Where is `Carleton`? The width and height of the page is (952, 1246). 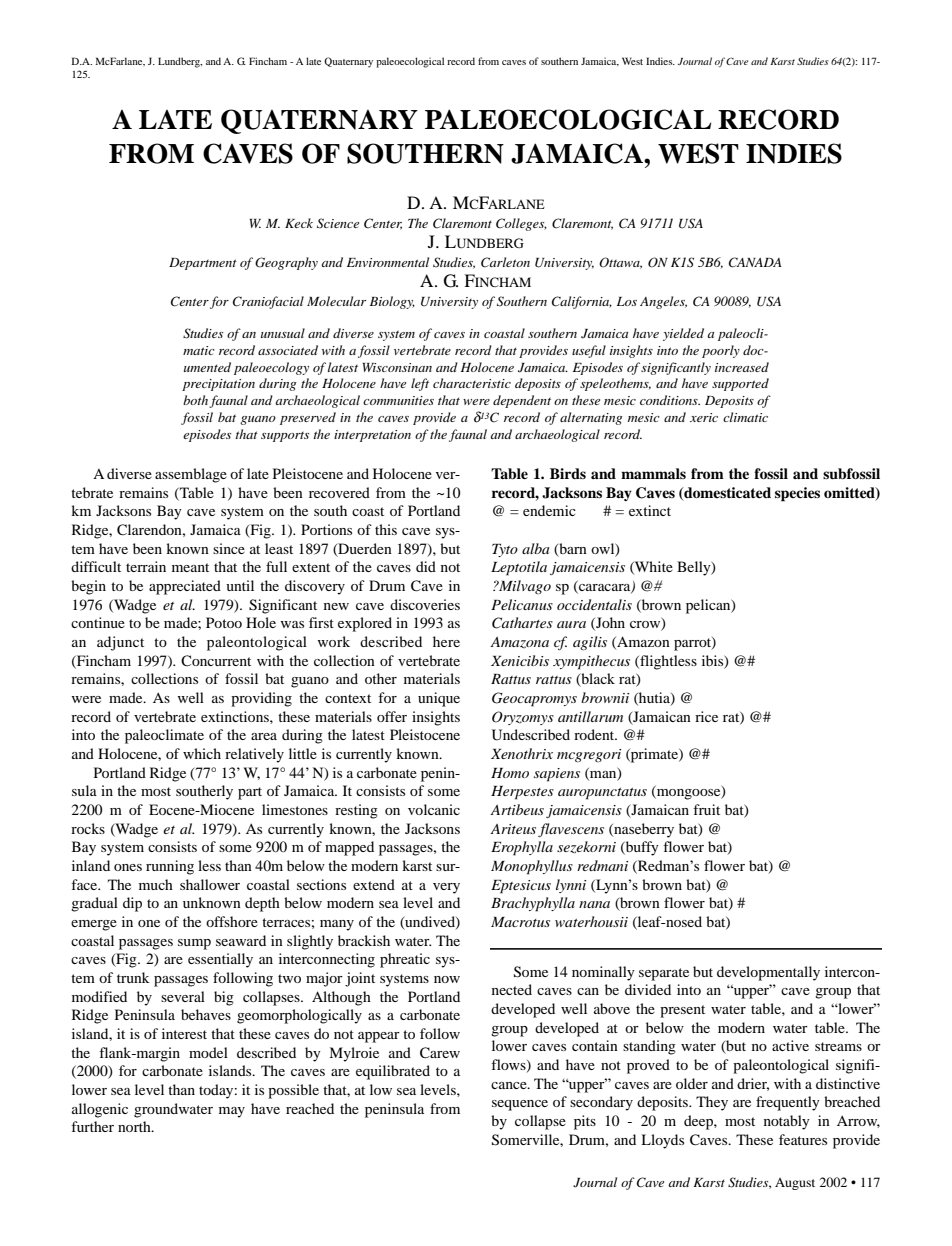 Carleton is located at coordinates (505, 262).
